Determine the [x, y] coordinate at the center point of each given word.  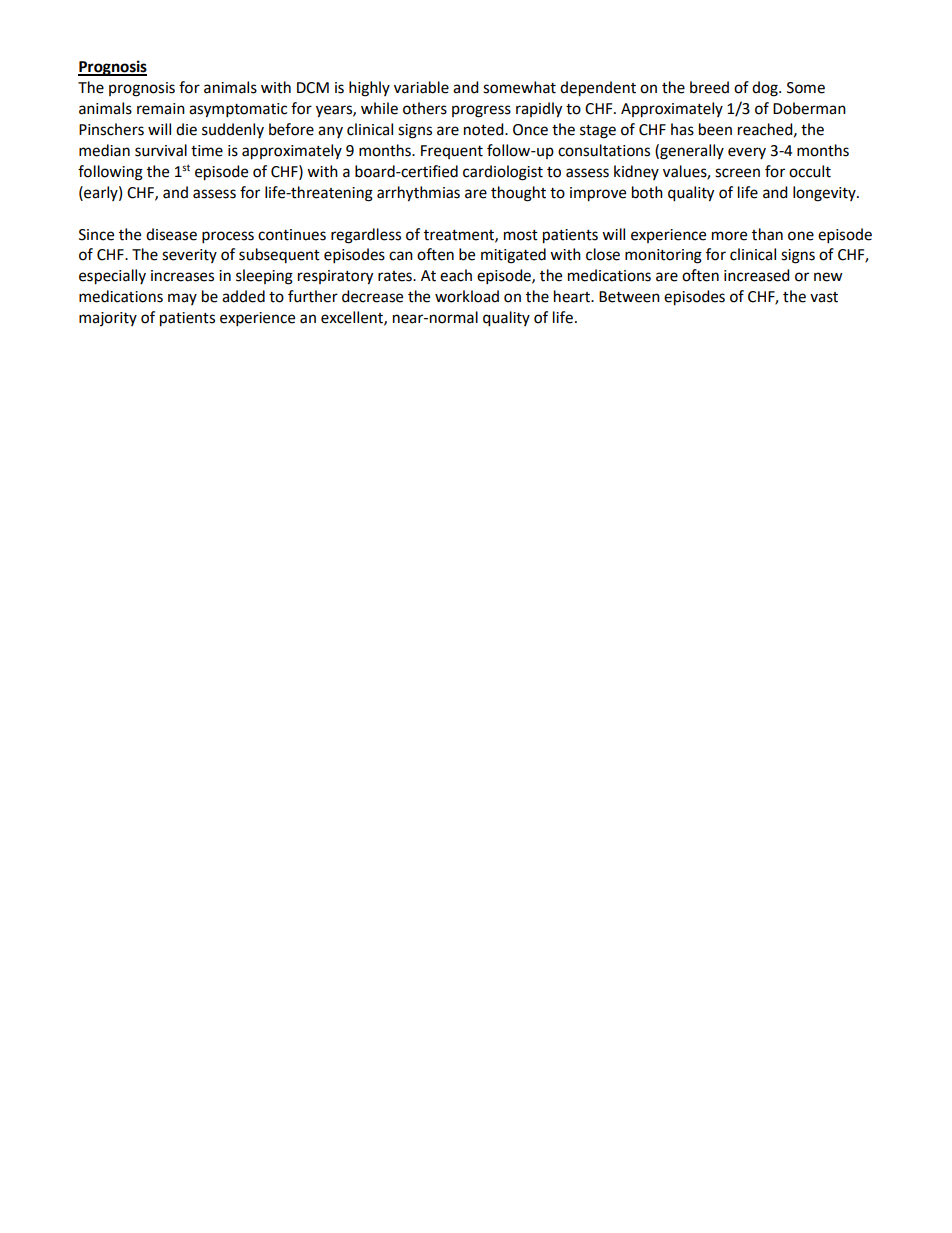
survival [161, 150]
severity [189, 256]
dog [766, 89]
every [747, 153]
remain [161, 109]
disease [171, 234]
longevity [825, 194]
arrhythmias [418, 194]
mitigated [513, 256]
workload [467, 296]
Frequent [452, 152]
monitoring [663, 256]
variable [421, 87]
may [182, 299]
